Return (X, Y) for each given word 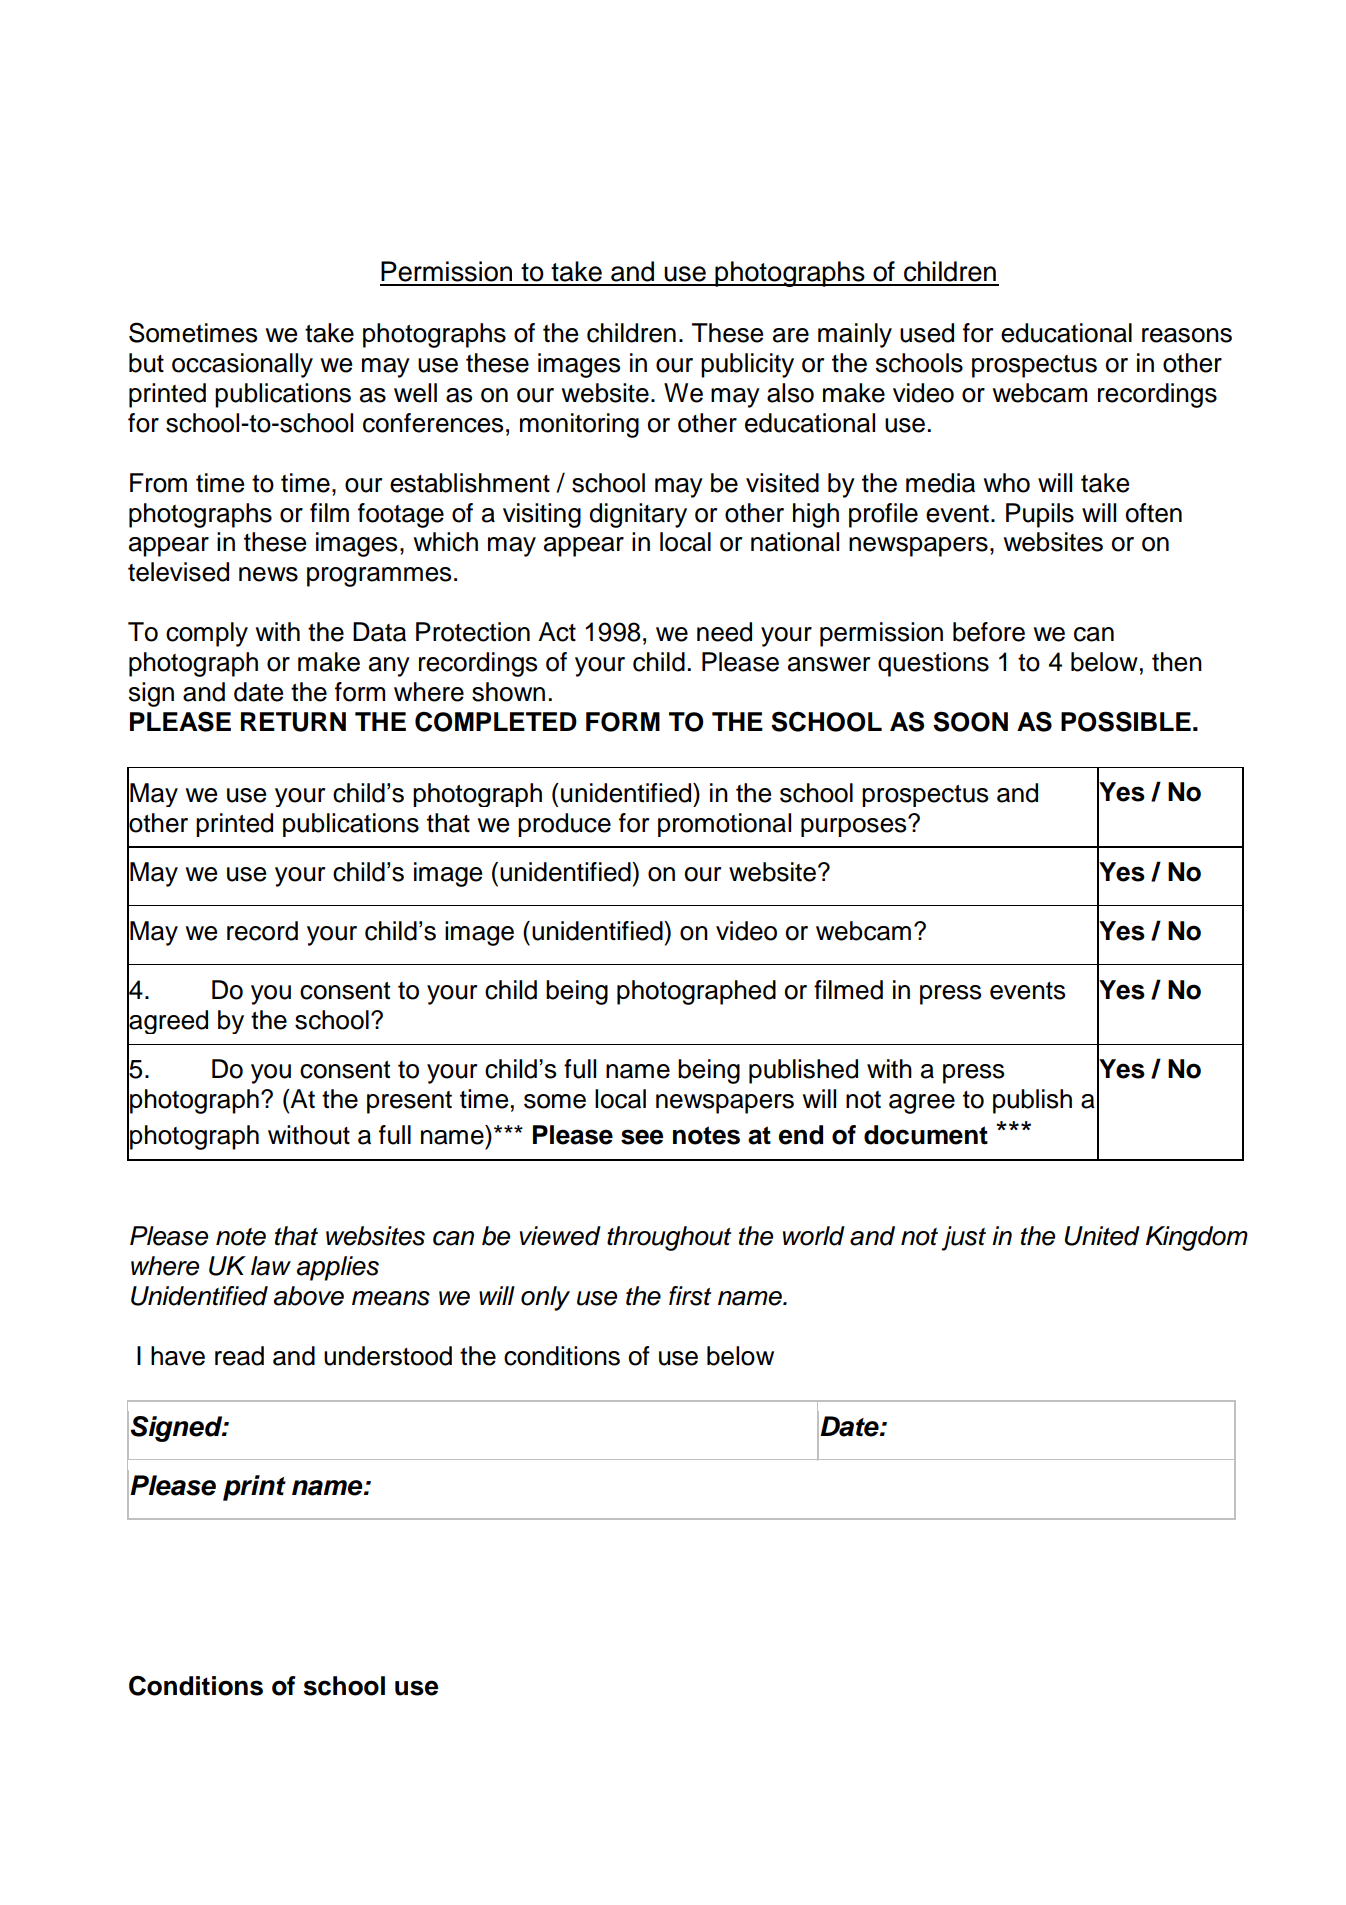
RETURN (293, 722)
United (1102, 1236)
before (989, 632)
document (926, 1135)
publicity (747, 365)
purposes (855, 826)
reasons (1187, 335)
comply (207, 634)
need (724, 632)
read (239, 1356)
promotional (724, 825)
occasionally (242, 365)
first (690, 1296)
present (409, 1102)
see (642, 1137)
